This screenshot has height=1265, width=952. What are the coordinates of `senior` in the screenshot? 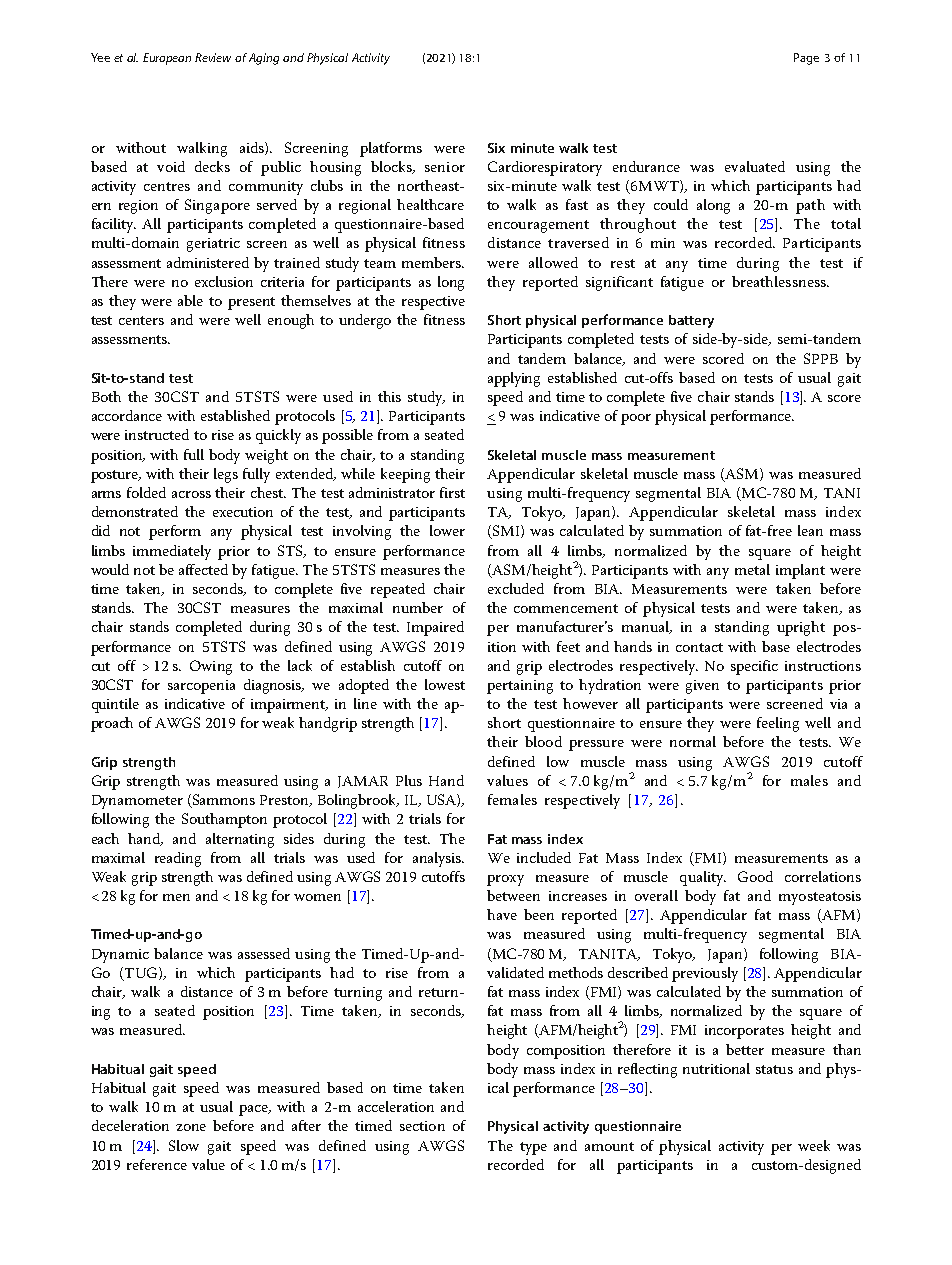 It's located at (445, 167).
